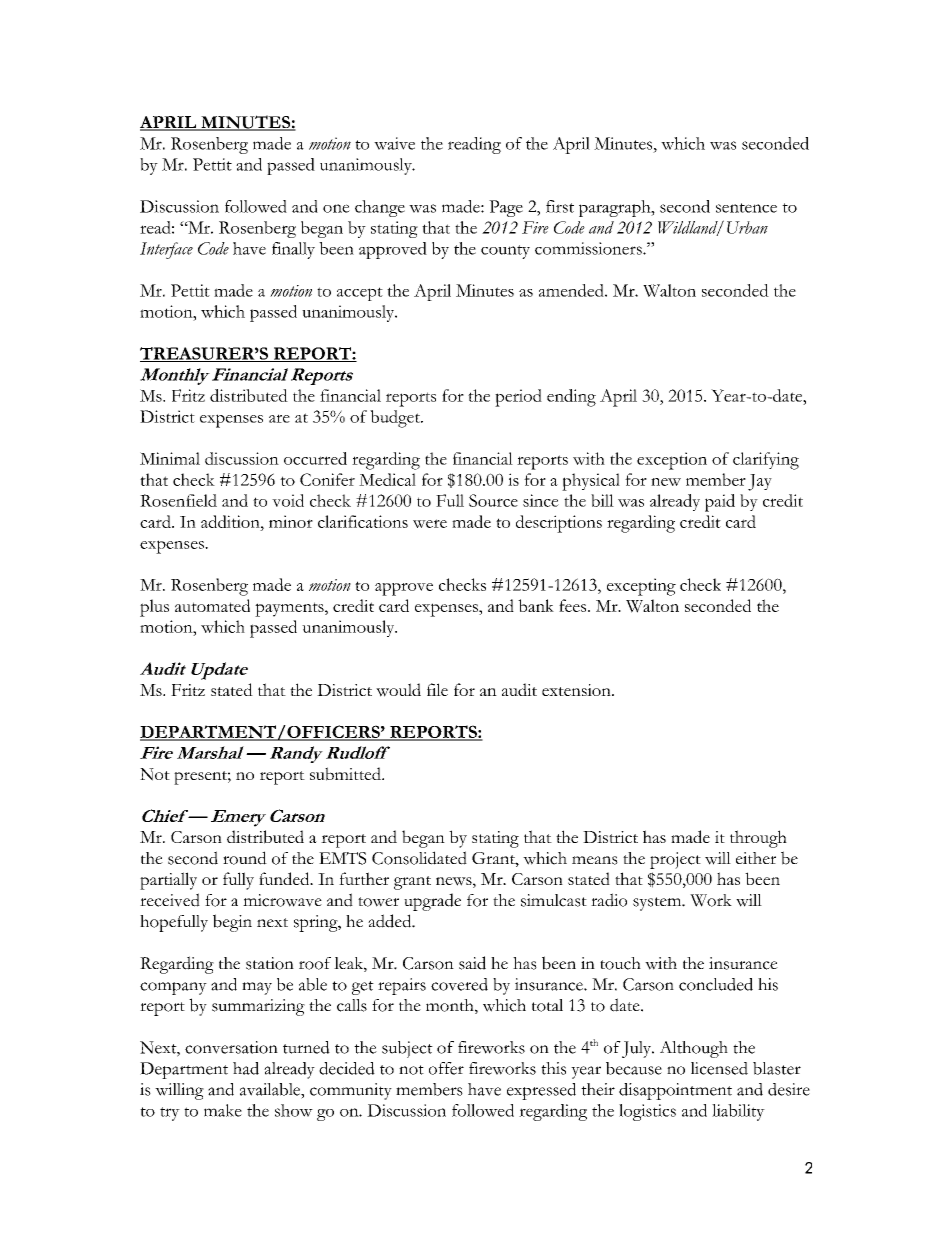 The width and height of the screenshot is (952, 1233). Describe the element at coordinates (506, 208) in the screenshot. I see `Page` at that location.
